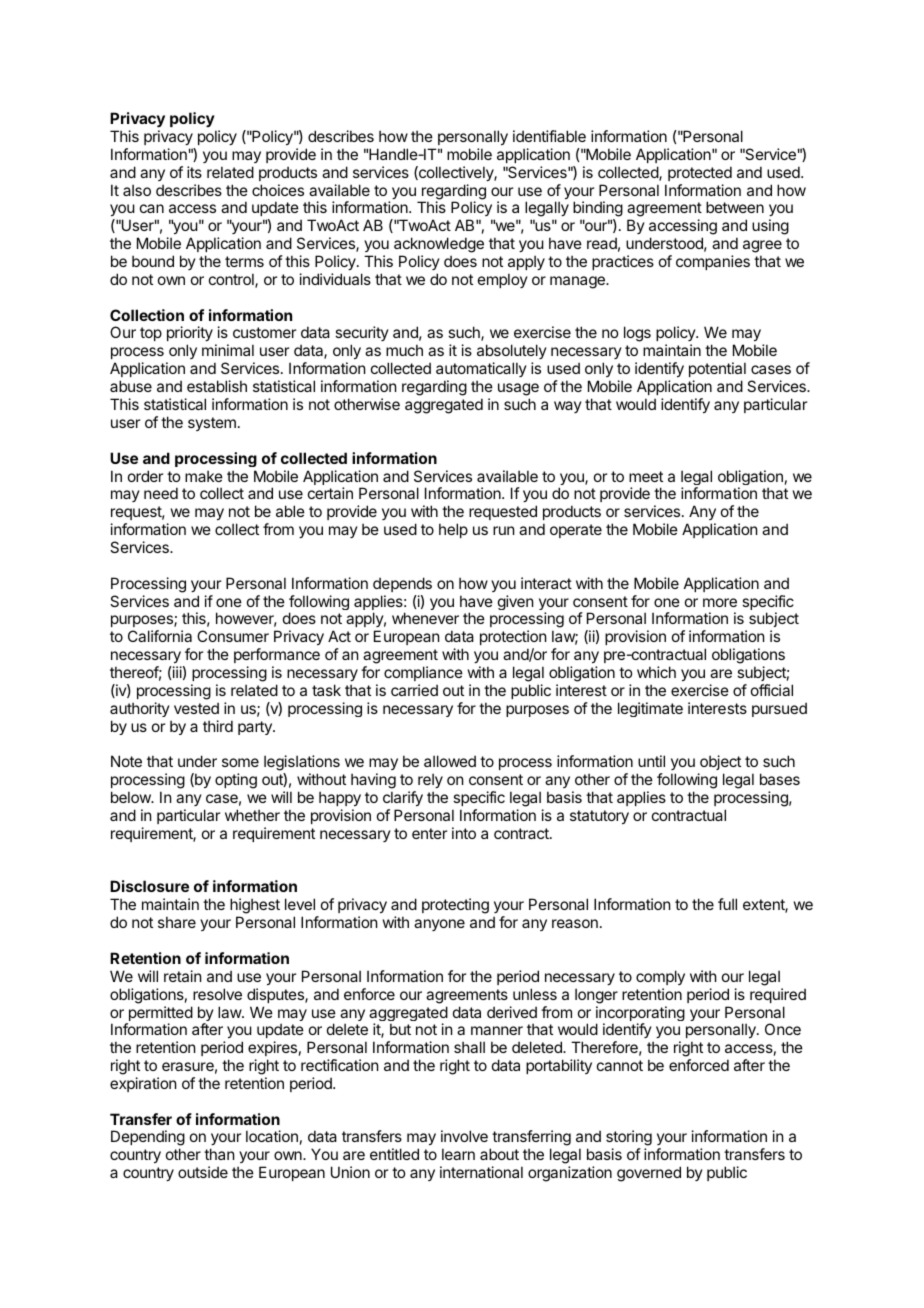 The image size is (924, 1308). I want to click on allowed, so click(450, 761).
